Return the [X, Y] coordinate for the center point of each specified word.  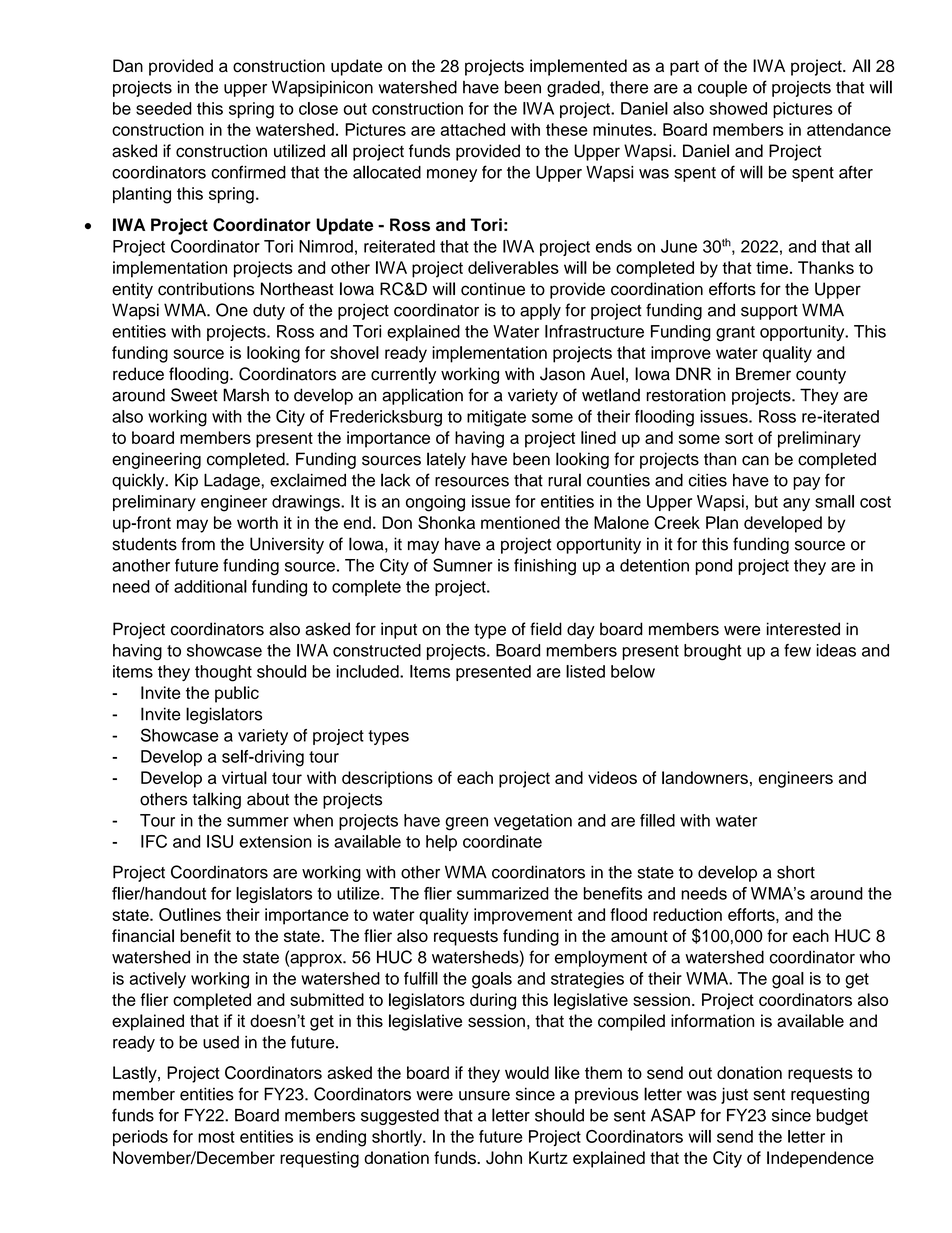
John [504, 1157]
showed [738, 108]
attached [473, 129]
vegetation [533, 822]
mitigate [496, 418]
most [216, 1137]
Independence [820, 1159]
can [755, 460]
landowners [705, 777]
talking [216, 800]
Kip [186, 481]
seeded [164, 108]
